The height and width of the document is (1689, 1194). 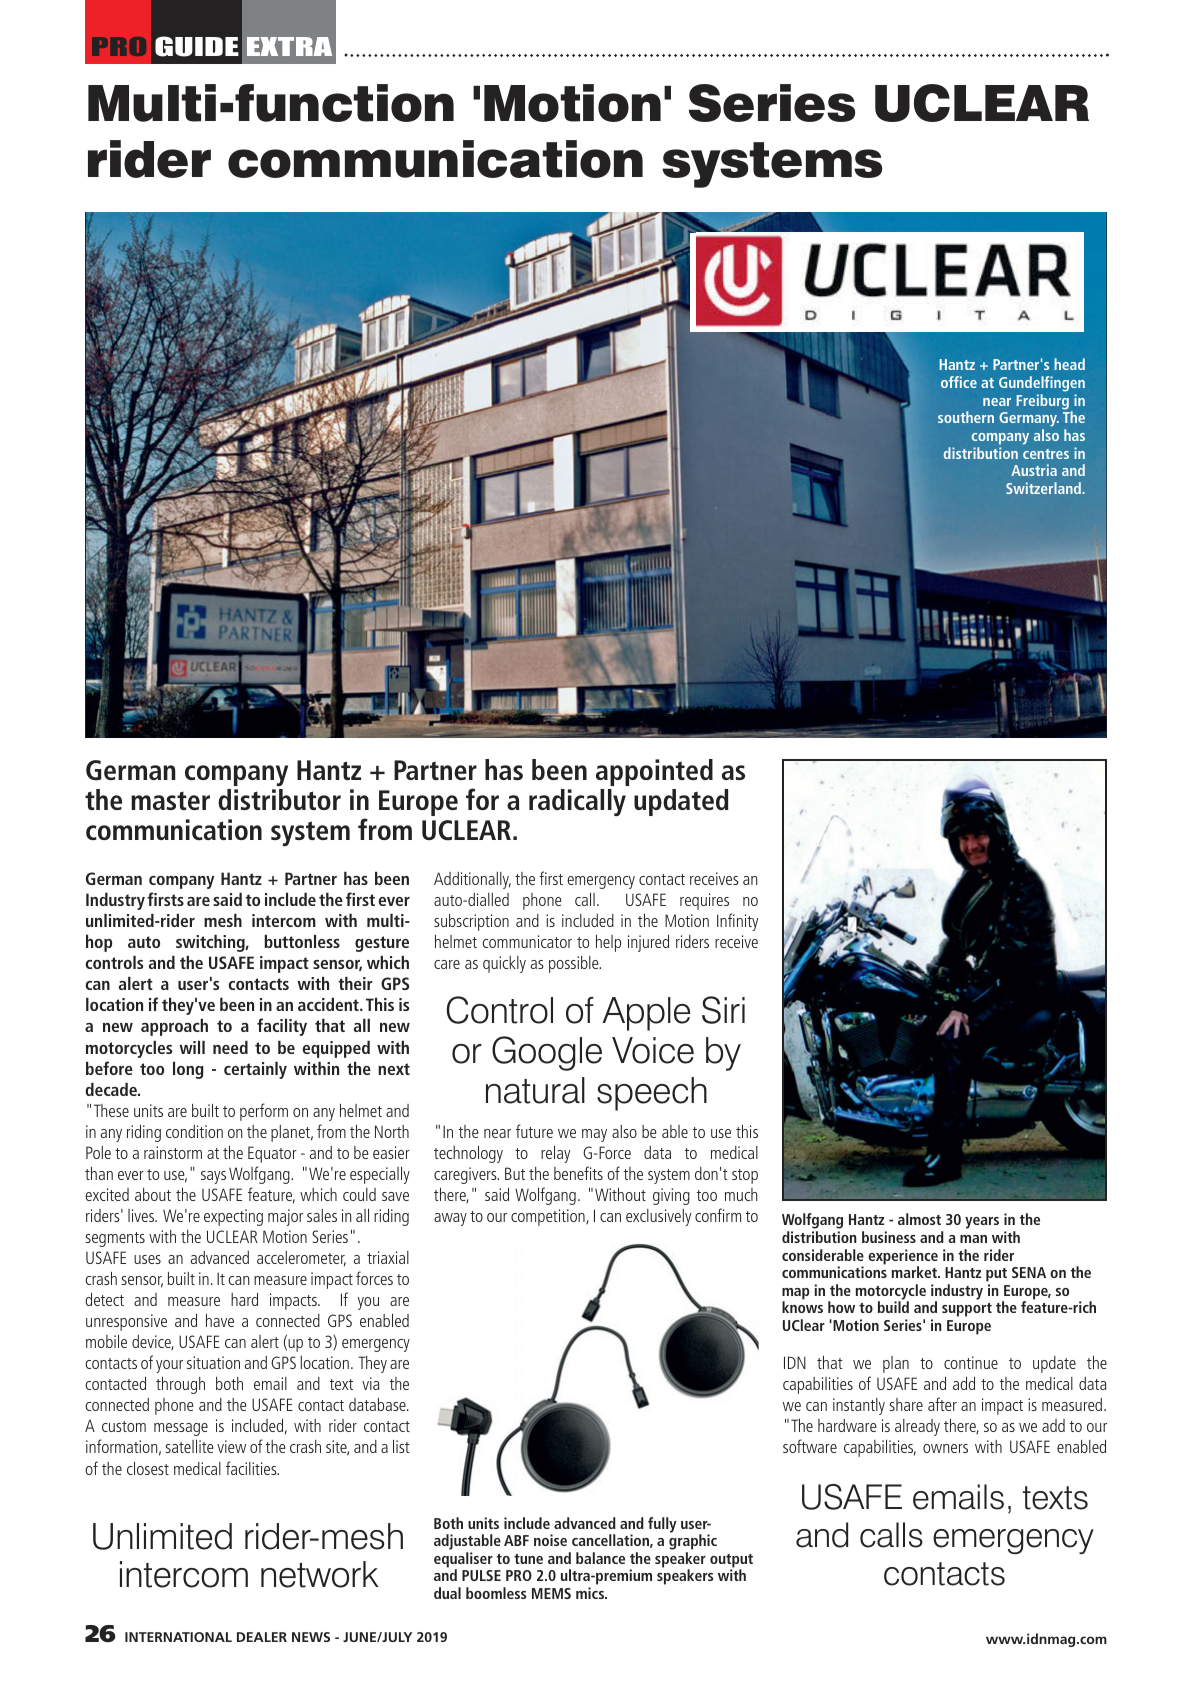 I want to click on INTERNATIONAL, so click(x=178, y=1637).
